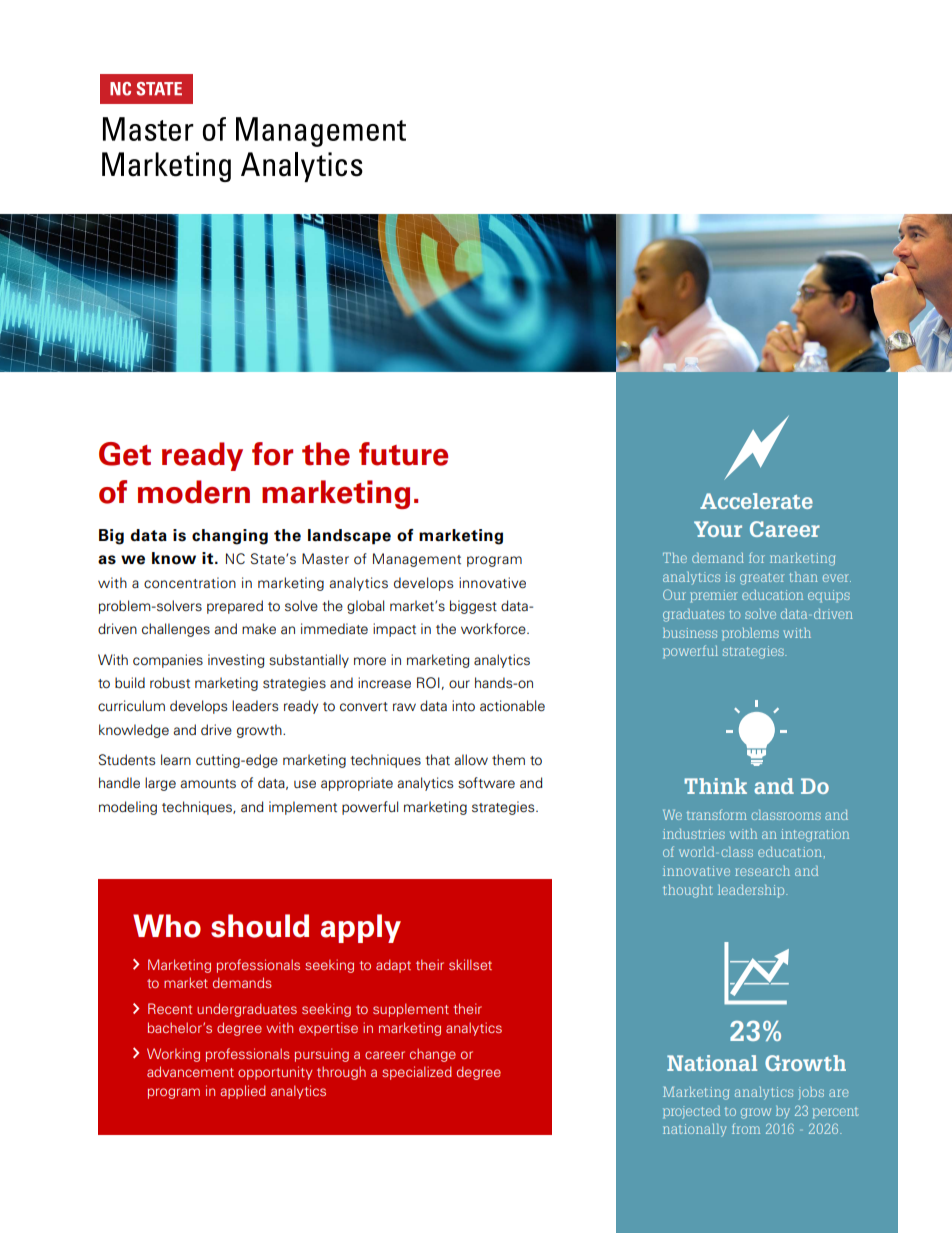  I want to click on Accelerate, so click(756, 501).
